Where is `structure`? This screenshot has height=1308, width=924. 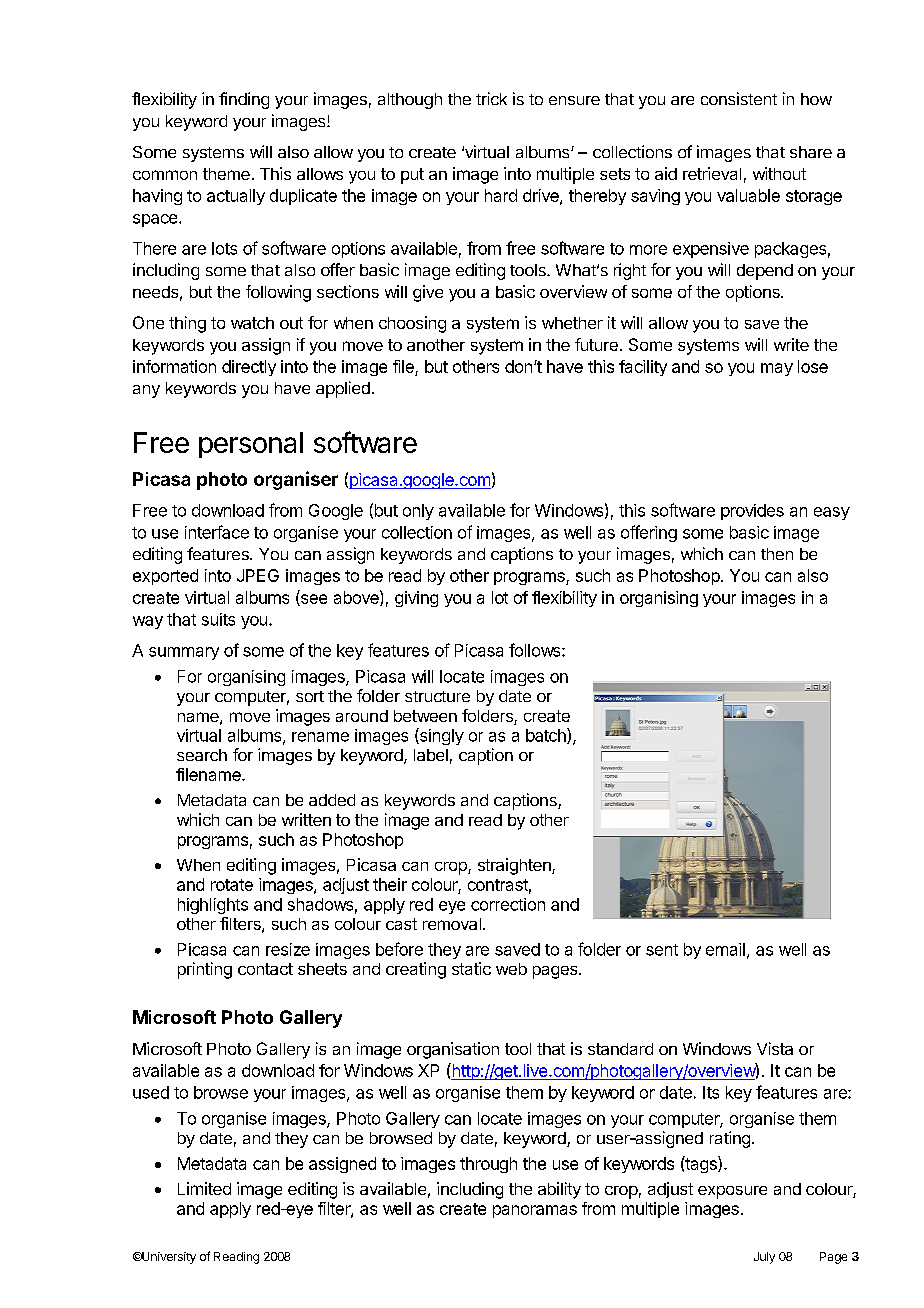 structure is located at coordinates (437, 696).
